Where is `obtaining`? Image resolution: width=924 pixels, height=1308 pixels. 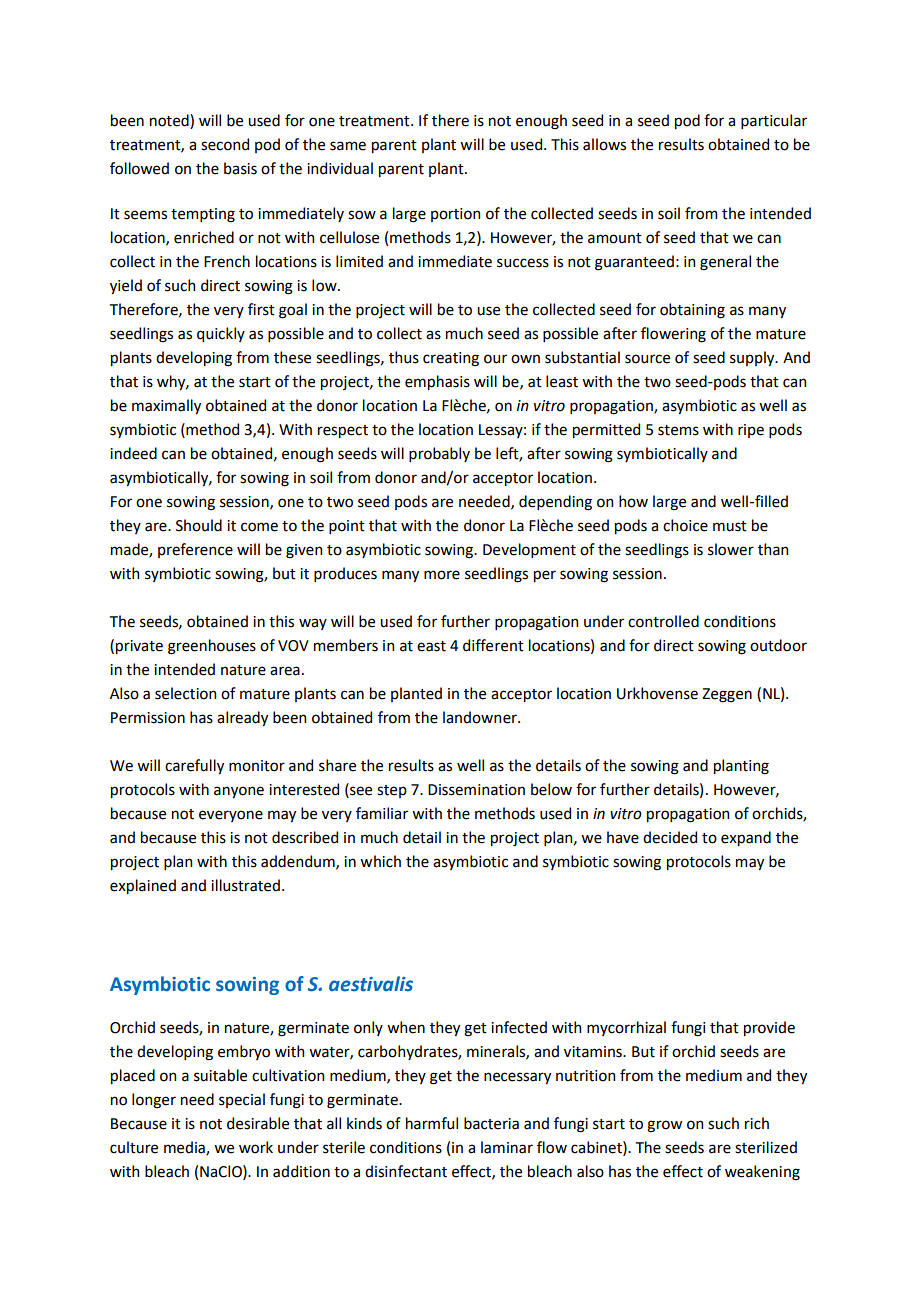
obtaining is located at coordinates (692, 311).
